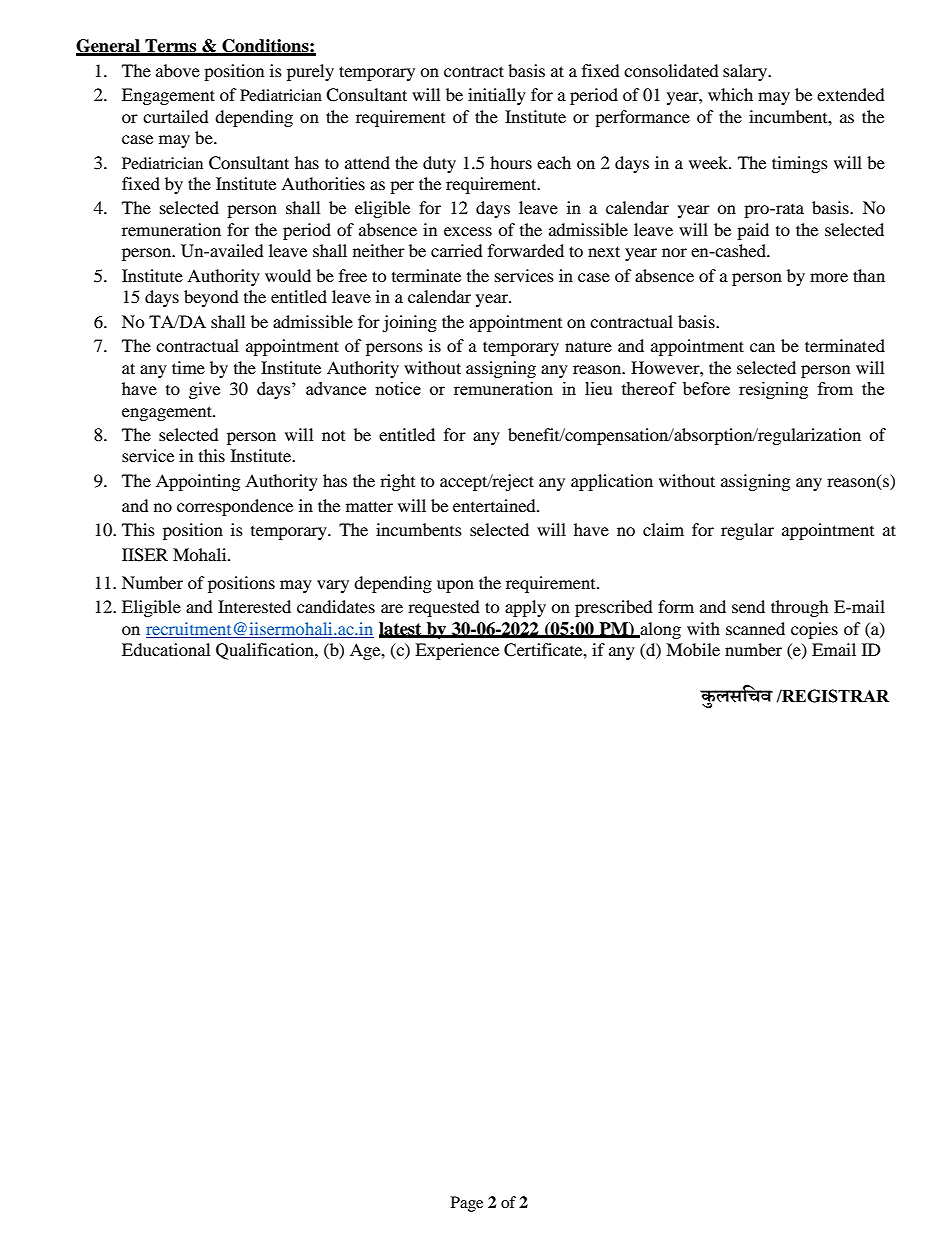 Image resolution: width=952 pixels, height=1233 pixels. Describe the element at coordinates (467, 1204) in the image. I see `Page` at that location.
